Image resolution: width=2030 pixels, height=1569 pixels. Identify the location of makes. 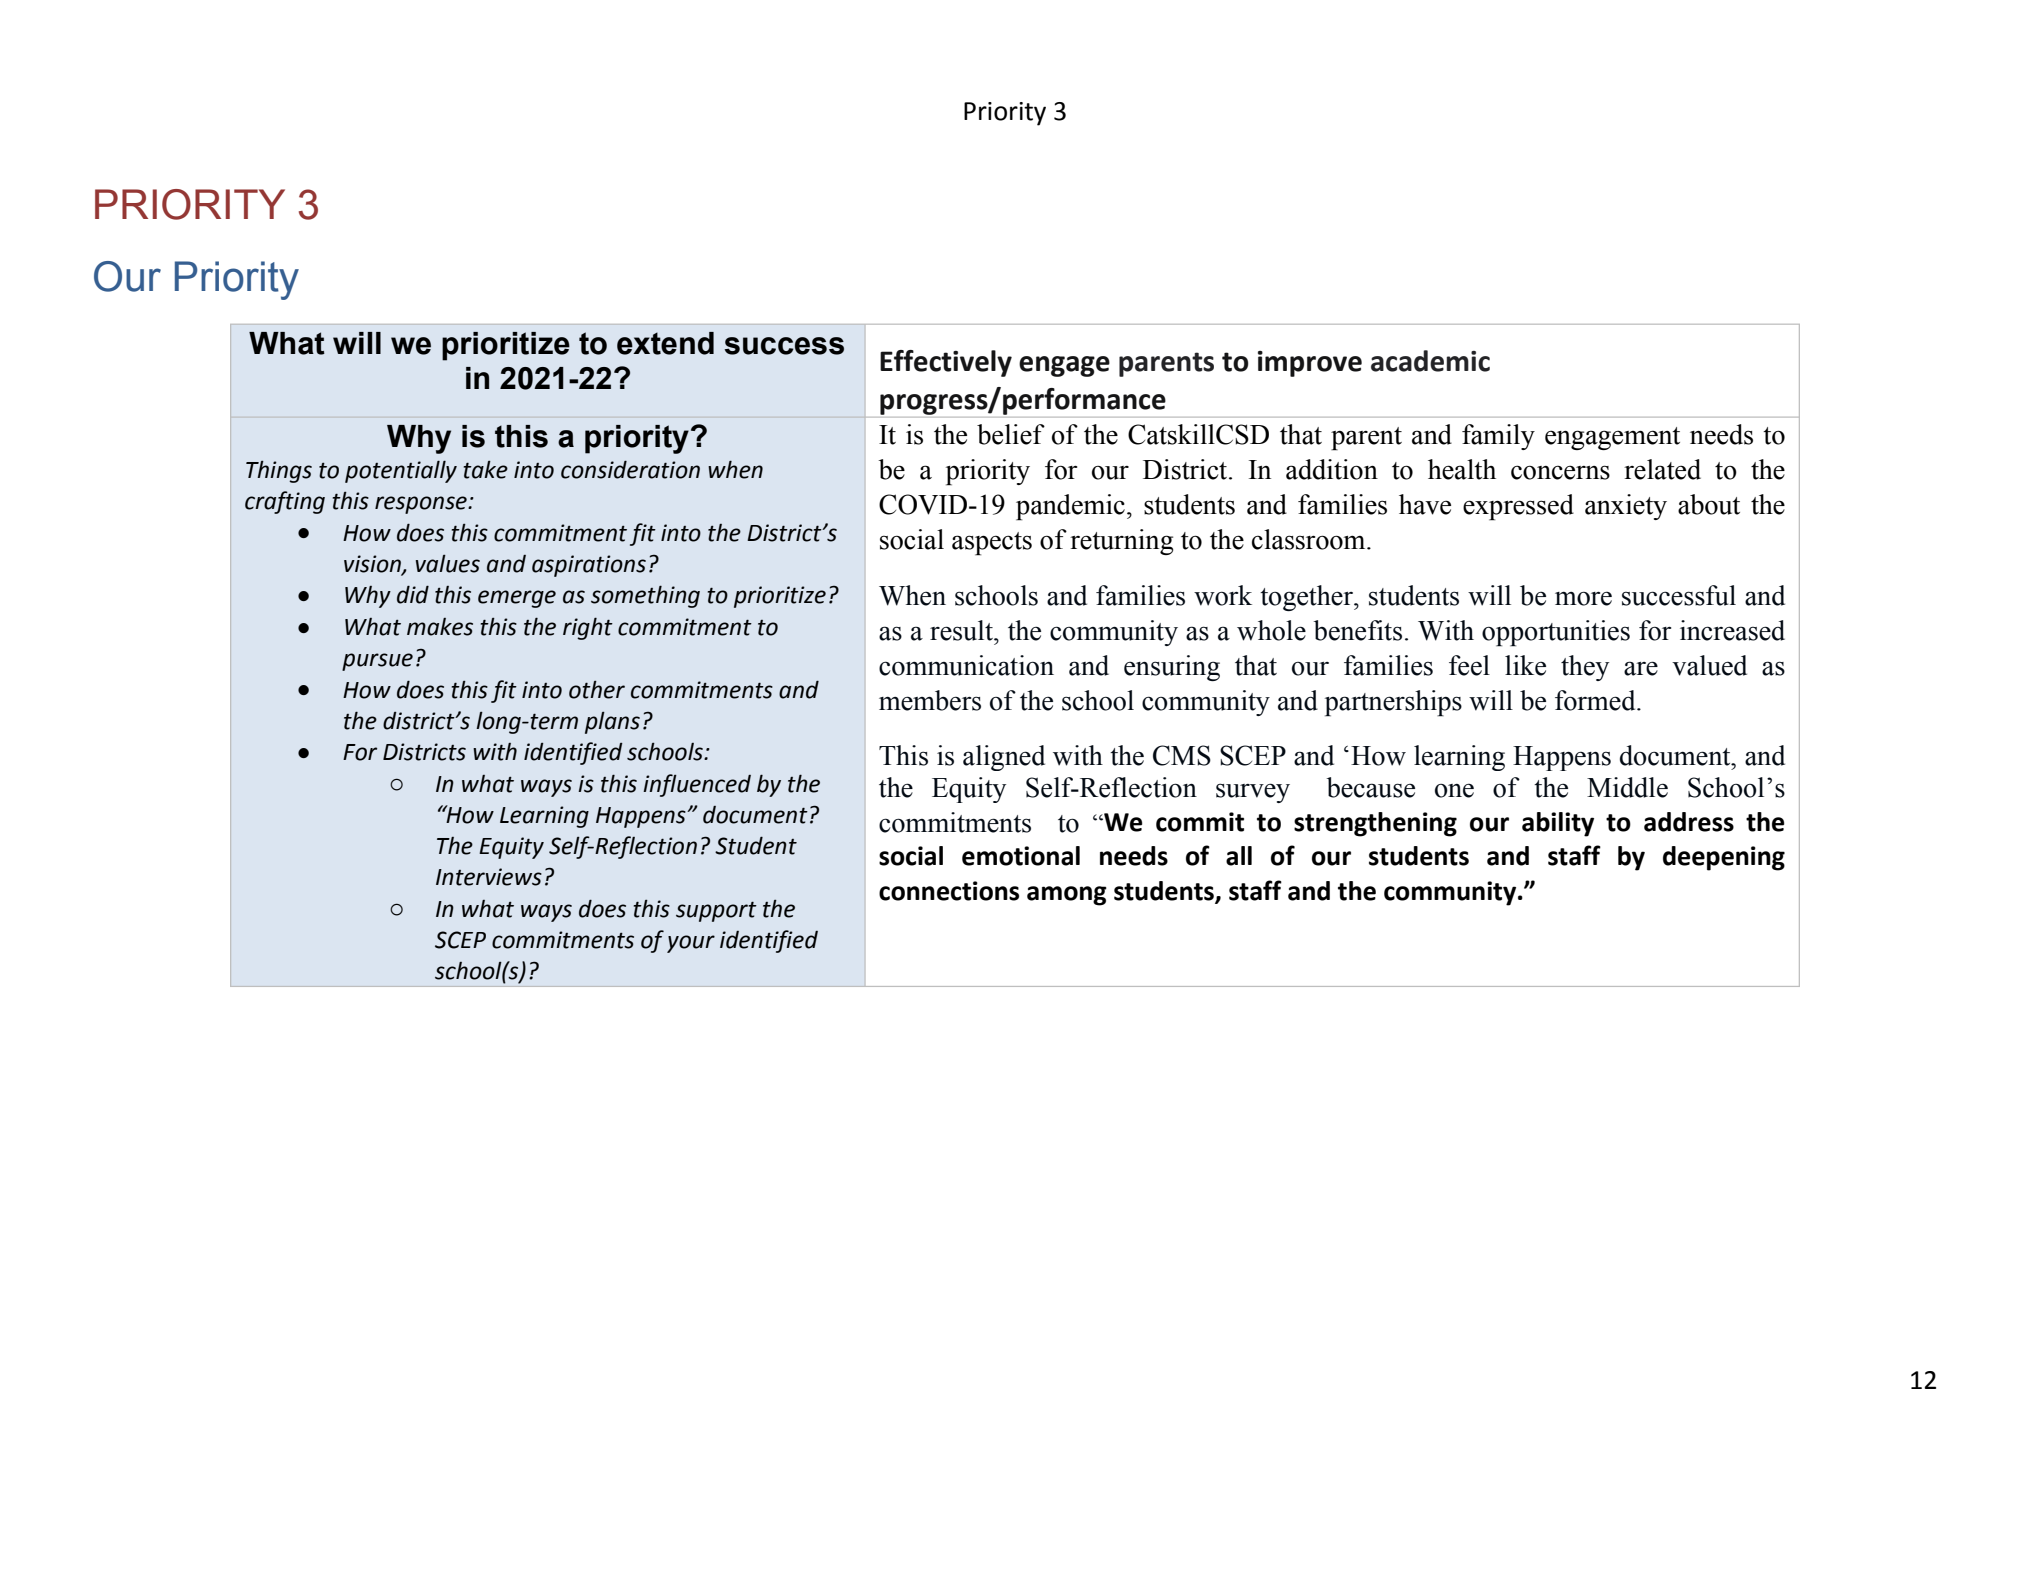
(440, 627).
